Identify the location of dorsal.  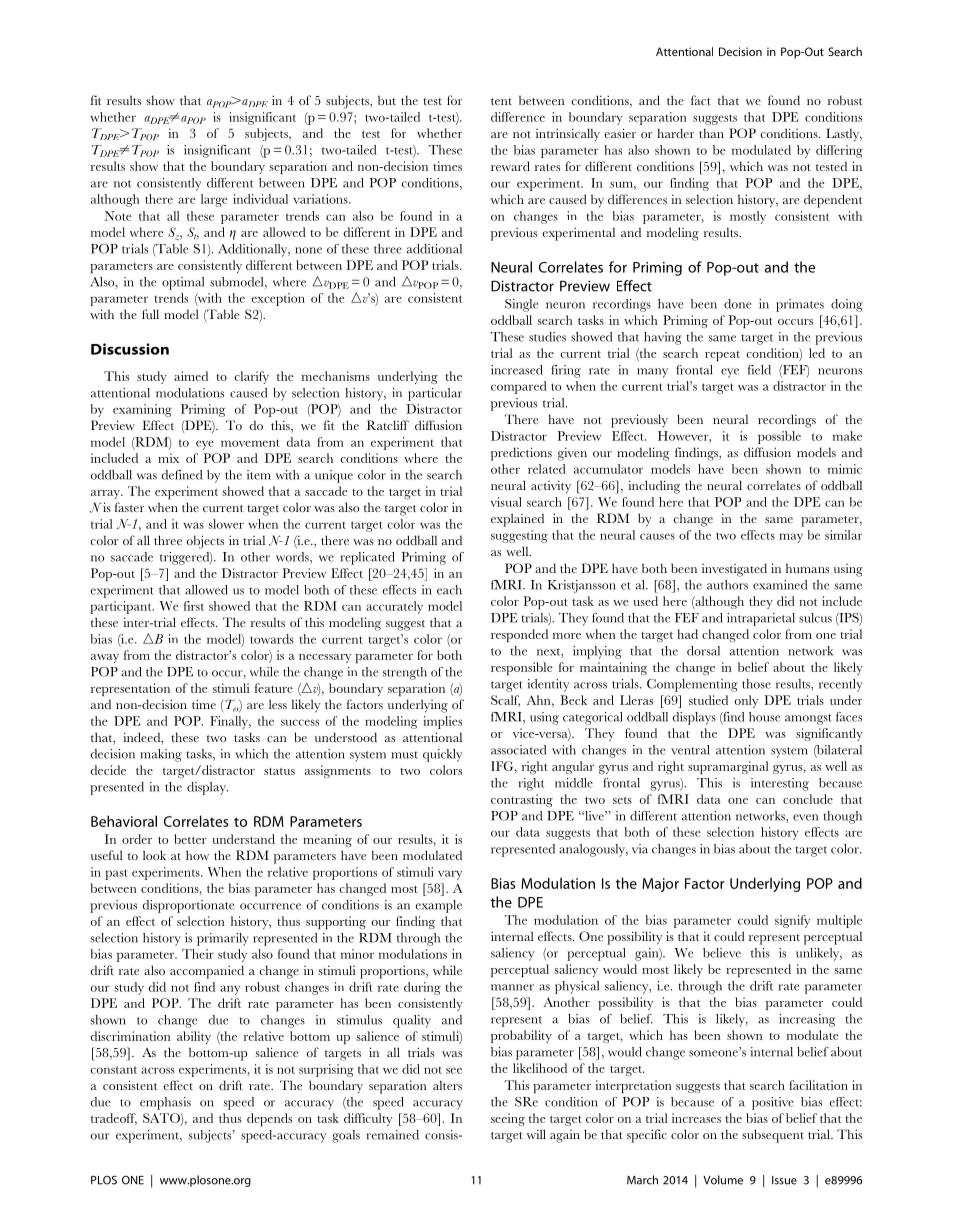
(703, 651).
